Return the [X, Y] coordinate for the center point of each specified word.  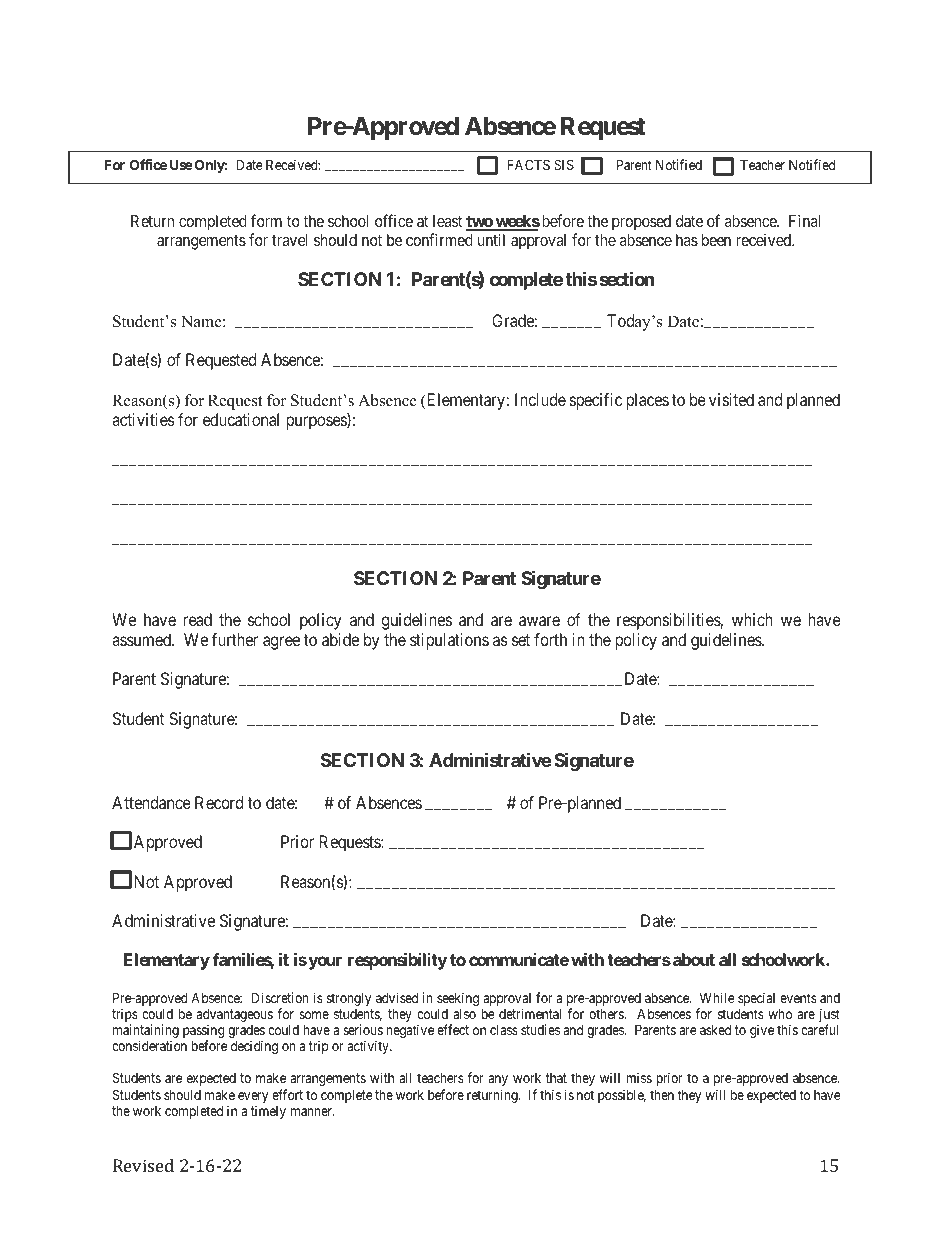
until [491, 239]
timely [268, 1112]
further [235, 639]
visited [731, 399]
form [266, 220]
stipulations [449, 641]
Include [540, 399]
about [694, 959]
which [752, 619]
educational [241, 419]
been [716, 240]
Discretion [280, 997]
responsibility [397, 961]
